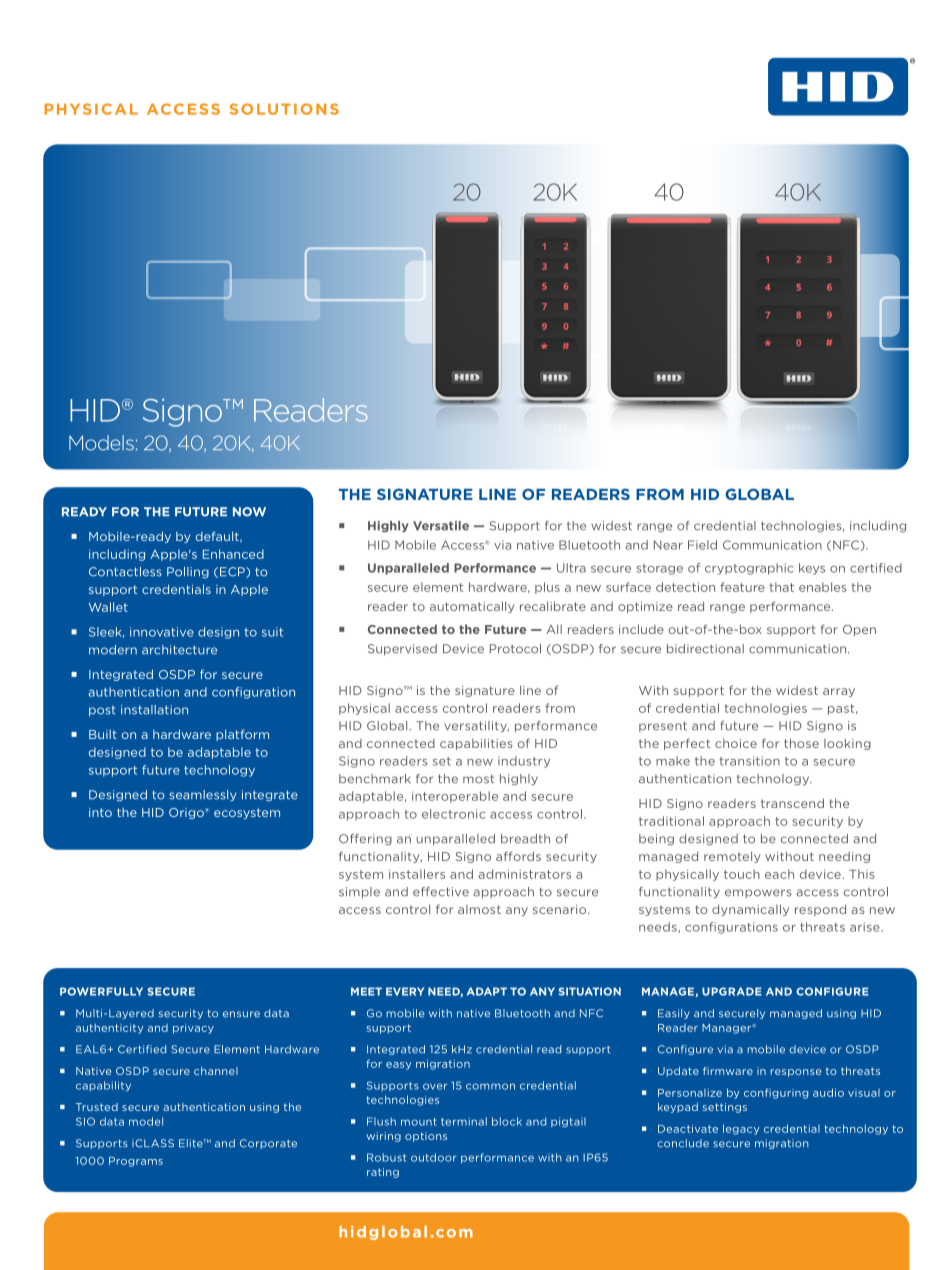  I want to click on electronic, so click(453, 814).
